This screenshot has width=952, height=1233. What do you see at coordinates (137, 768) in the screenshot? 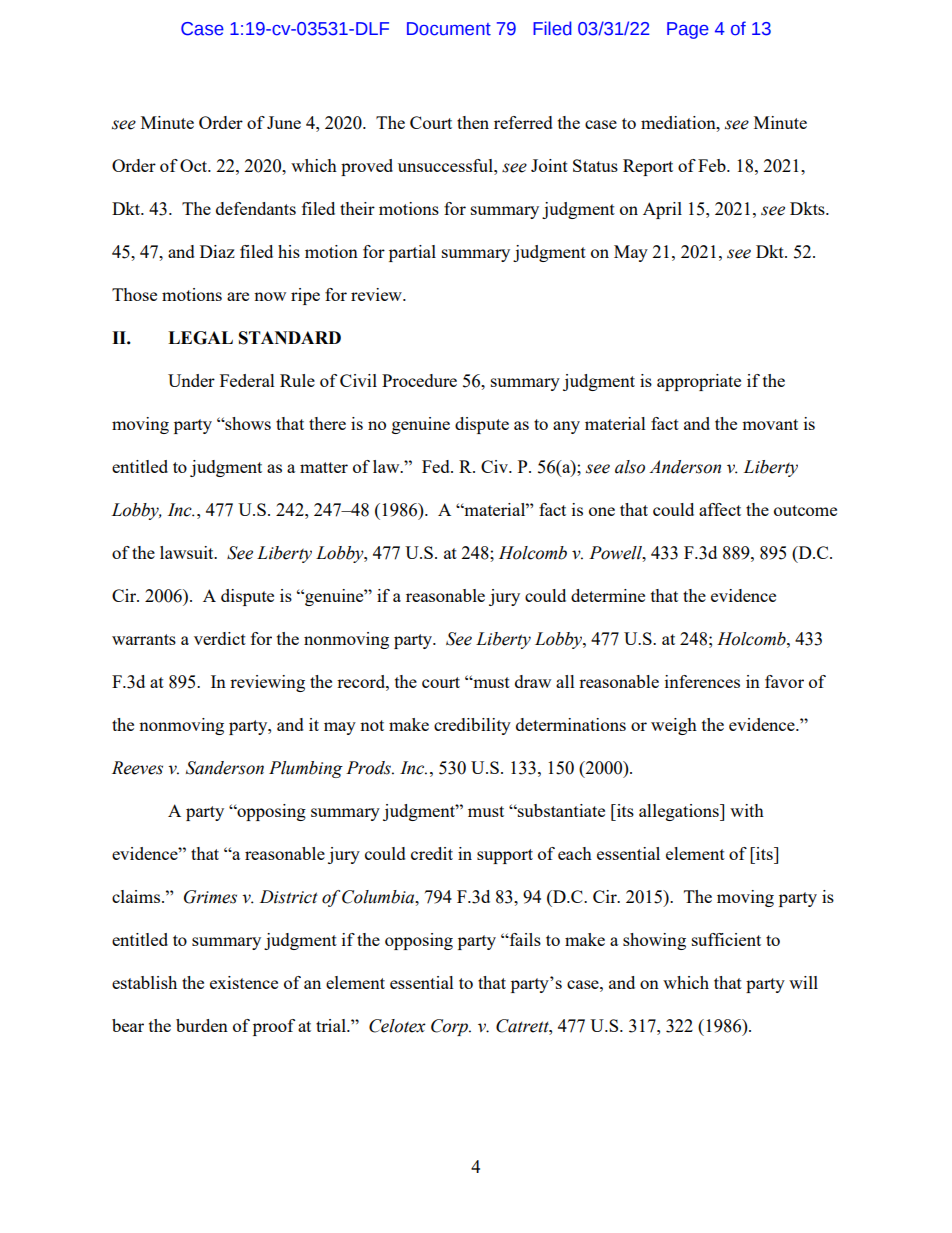
I see `Reeves` at bounding box center [137, 768].
